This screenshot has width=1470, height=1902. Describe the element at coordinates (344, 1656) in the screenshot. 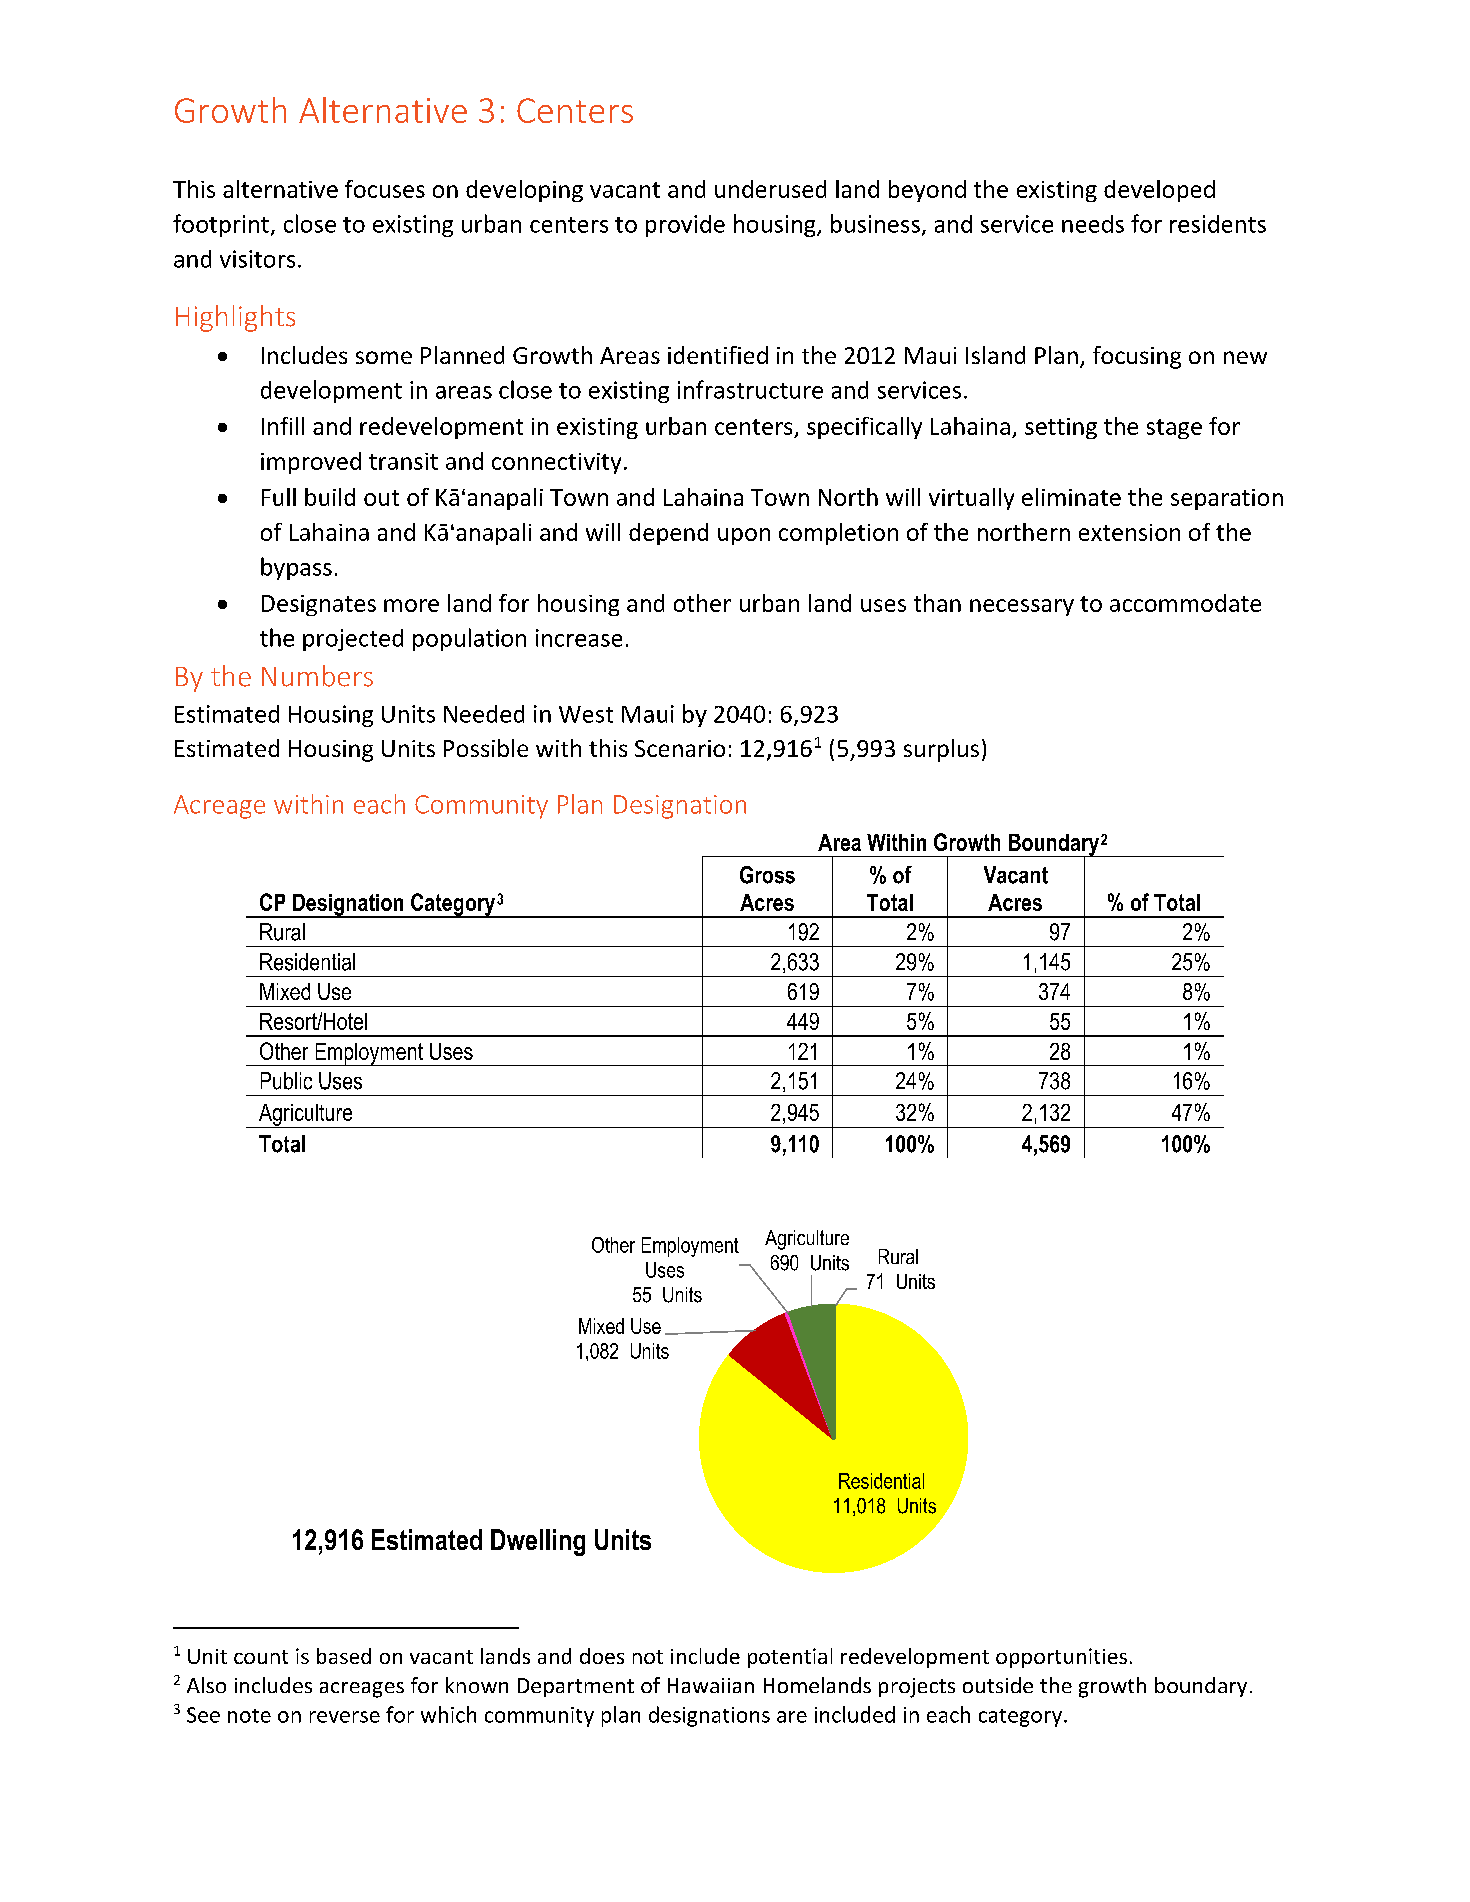

I see `based` at that location.
